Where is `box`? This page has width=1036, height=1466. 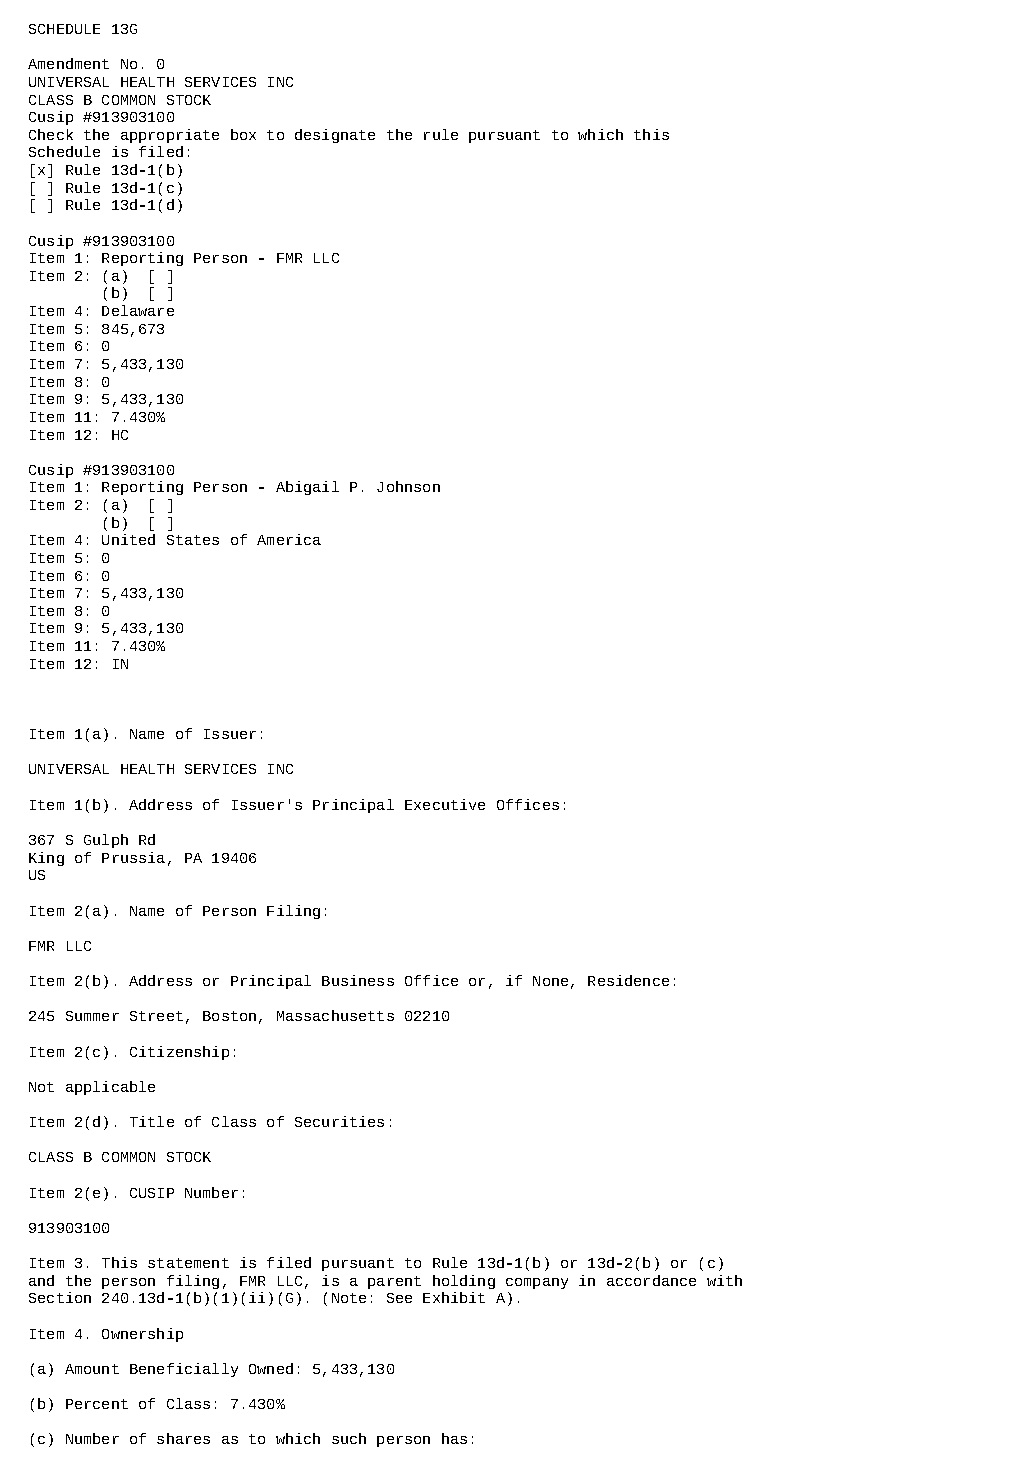
box is located at coordinates (243, 134).
